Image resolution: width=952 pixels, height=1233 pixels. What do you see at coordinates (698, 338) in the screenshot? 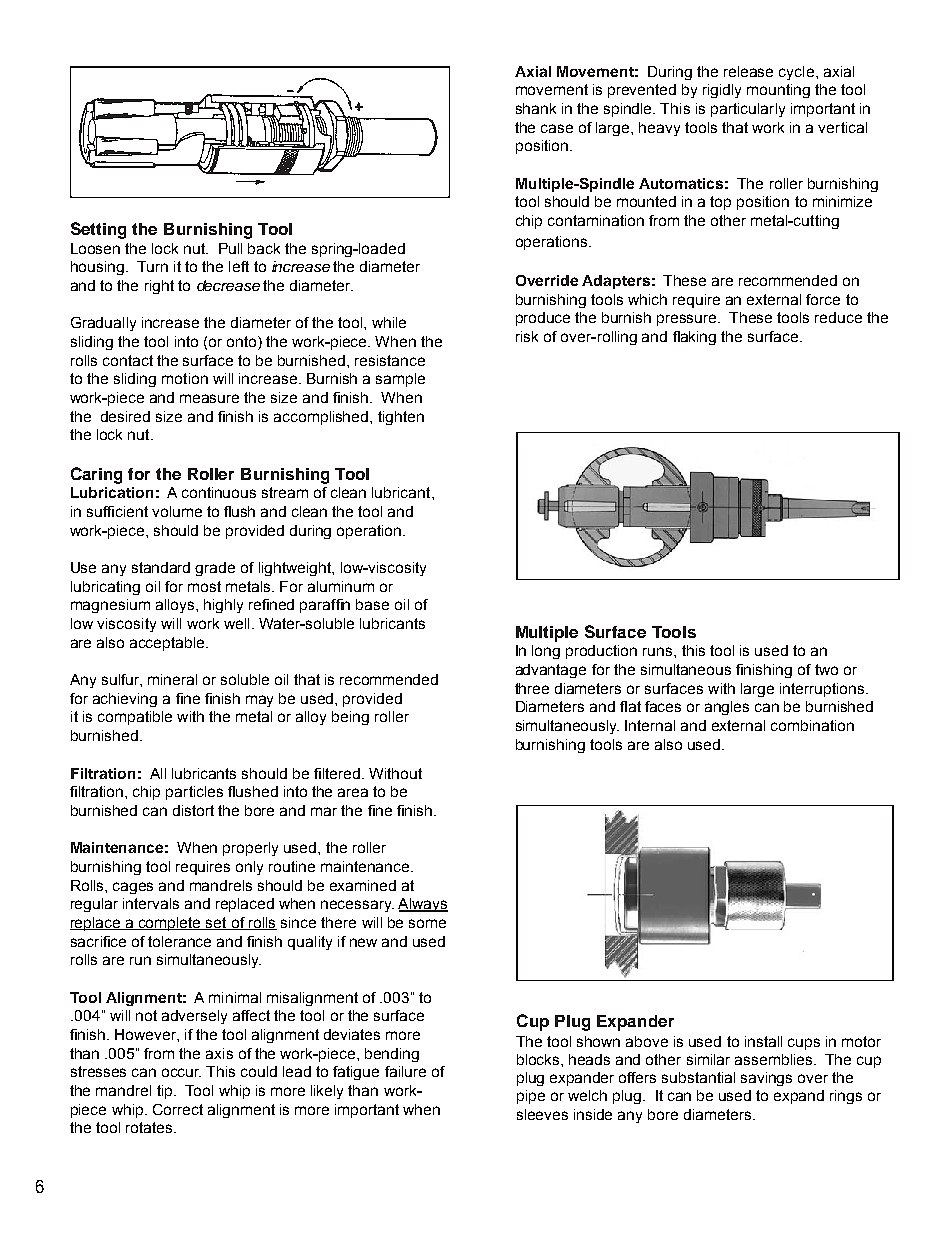
I see `aking` at bounding box center [698, 338].
